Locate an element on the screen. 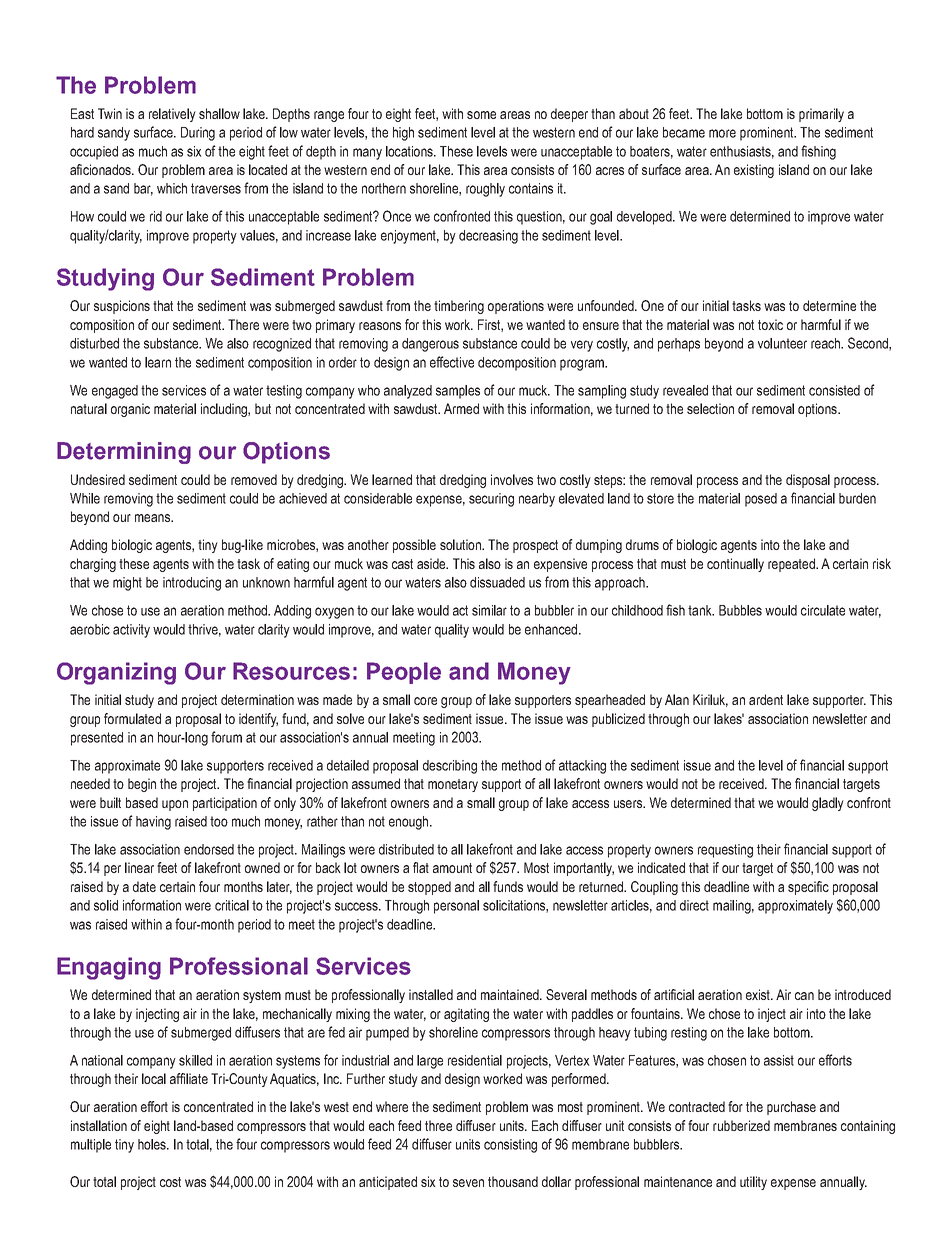 This screenshot has height=1233, width=952. During is located at coordinates (198, 134).
